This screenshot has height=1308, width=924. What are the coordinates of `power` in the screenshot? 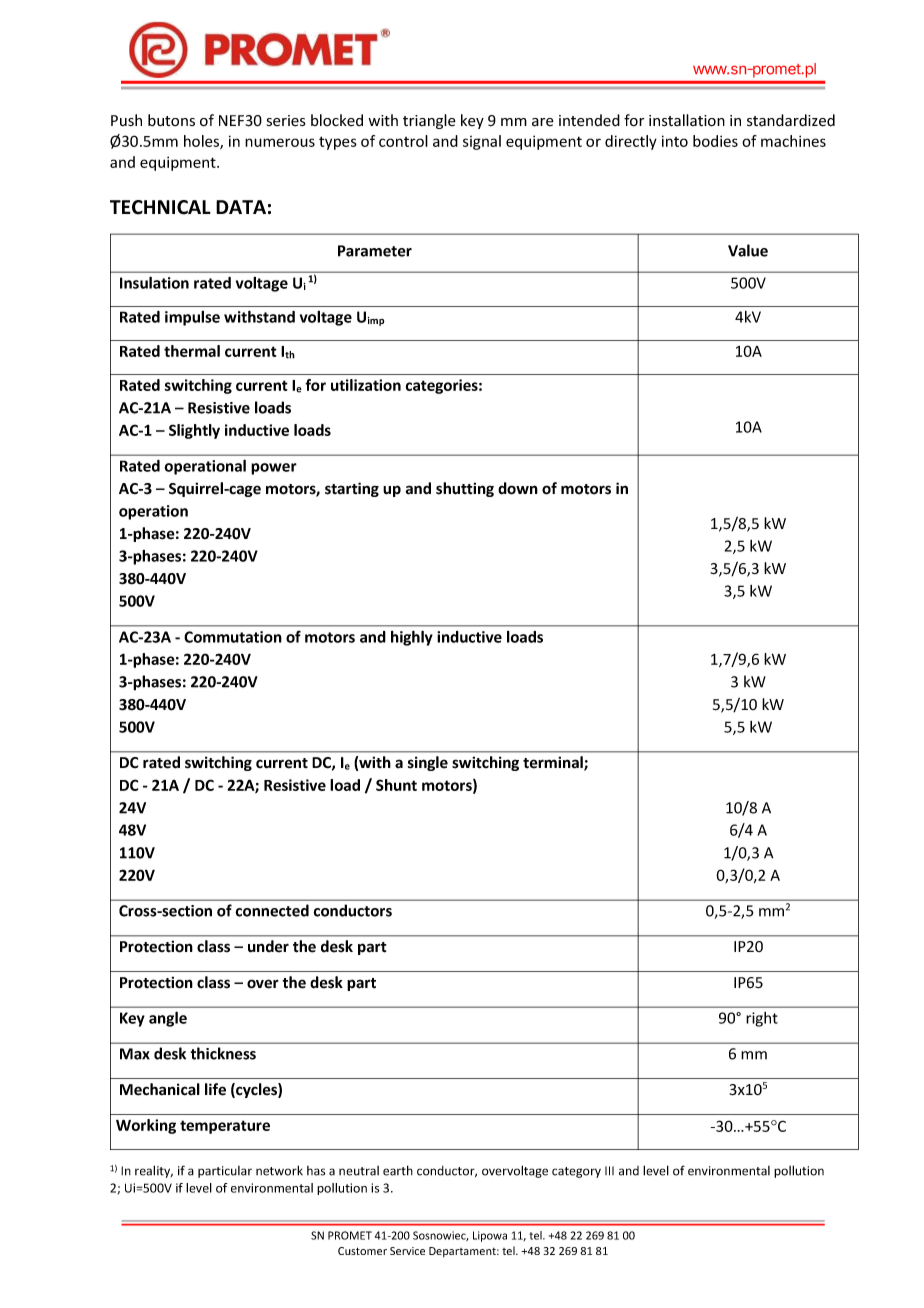 It's located at (274, 469).
